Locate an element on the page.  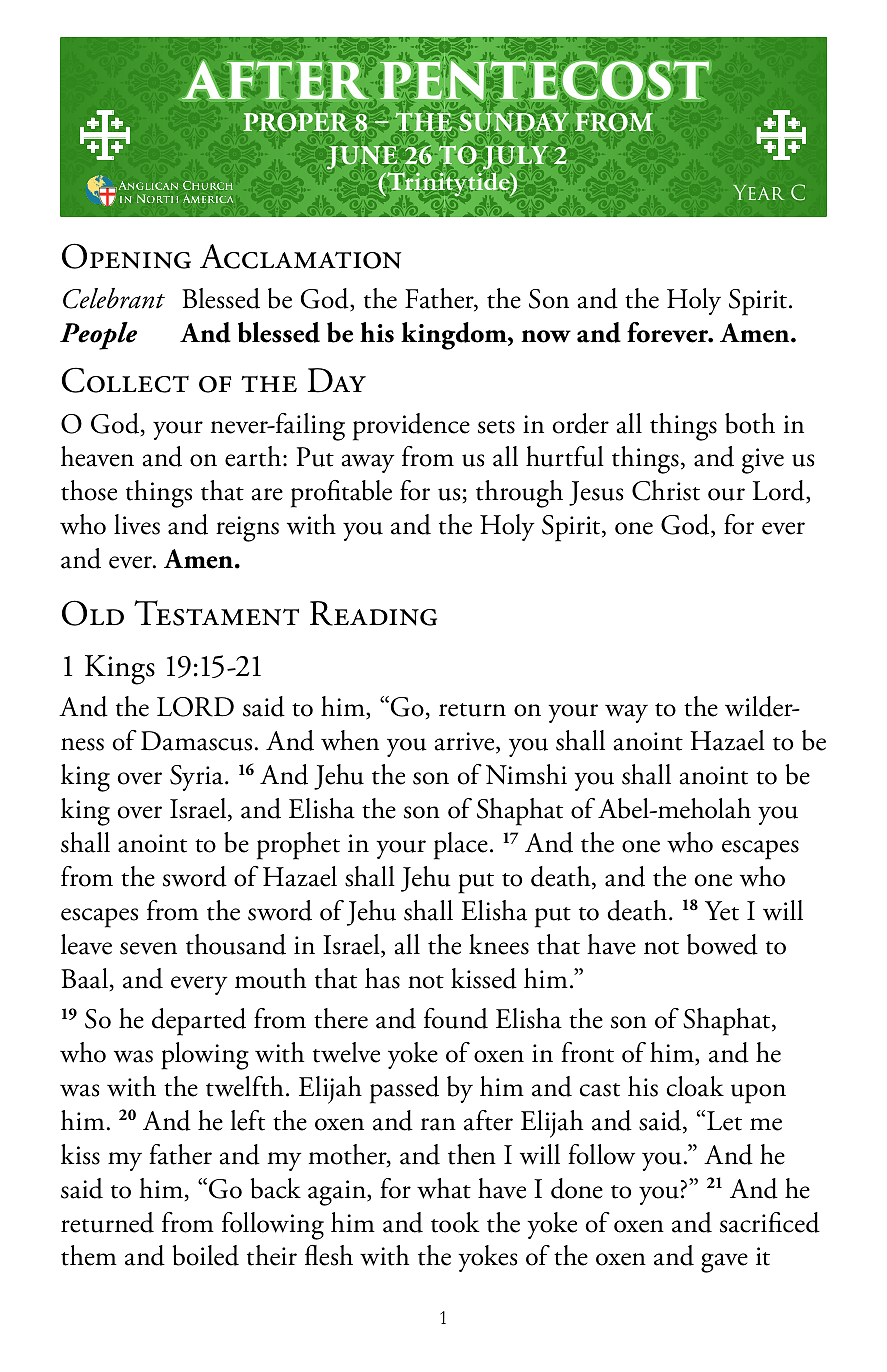
PROPER is located at coordinates (296, 122).
